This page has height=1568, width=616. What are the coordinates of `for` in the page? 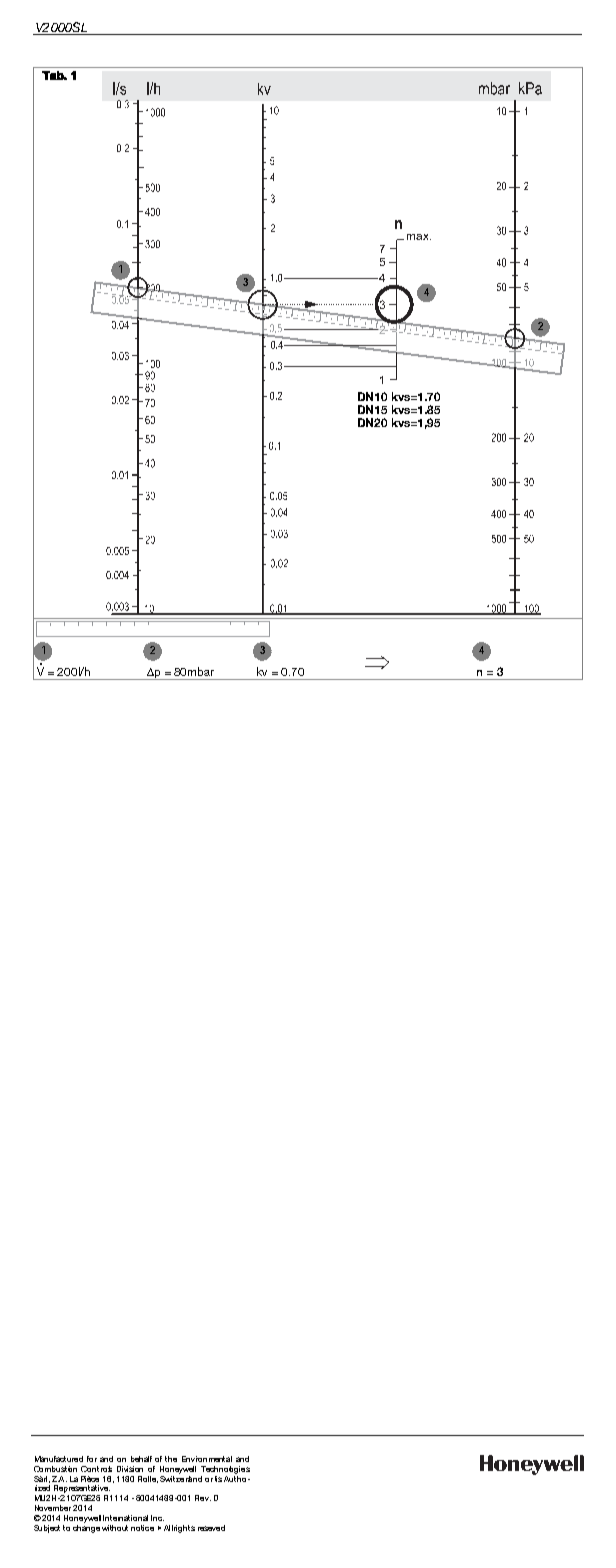 It's located at (92, 1459).
